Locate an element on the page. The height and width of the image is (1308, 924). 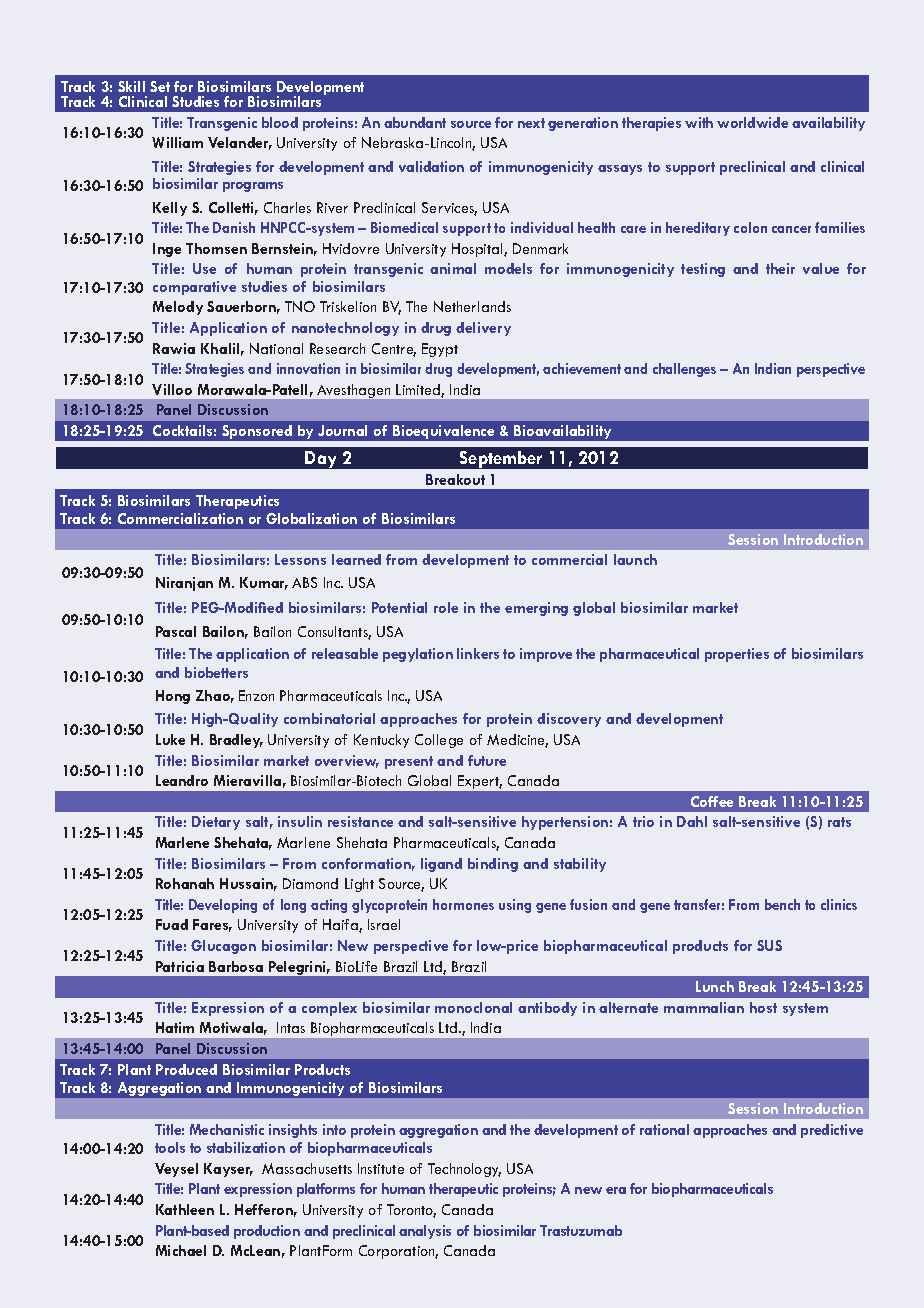
worldwide is located at coordinates (752, 122).
